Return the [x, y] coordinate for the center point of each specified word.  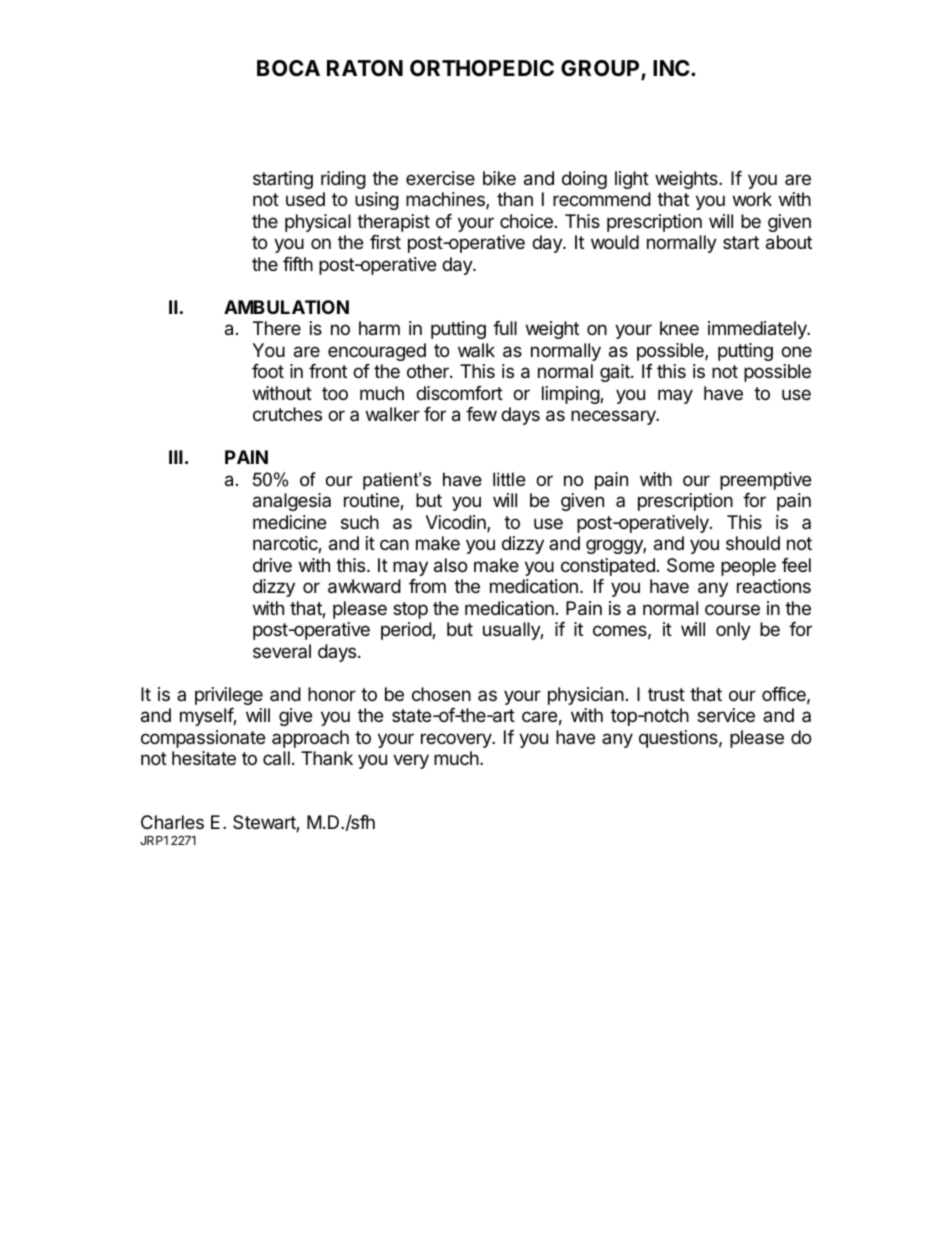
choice [526, 221]
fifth [298, 264]
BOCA [288, 68]
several [282, 651]
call [276, 758]
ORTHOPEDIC [482, 68]
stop [410, 610]
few [481, 414]
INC [672, 68]
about [789, 242]
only [733, 631]
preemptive [765, 481]
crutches [287, 414]
